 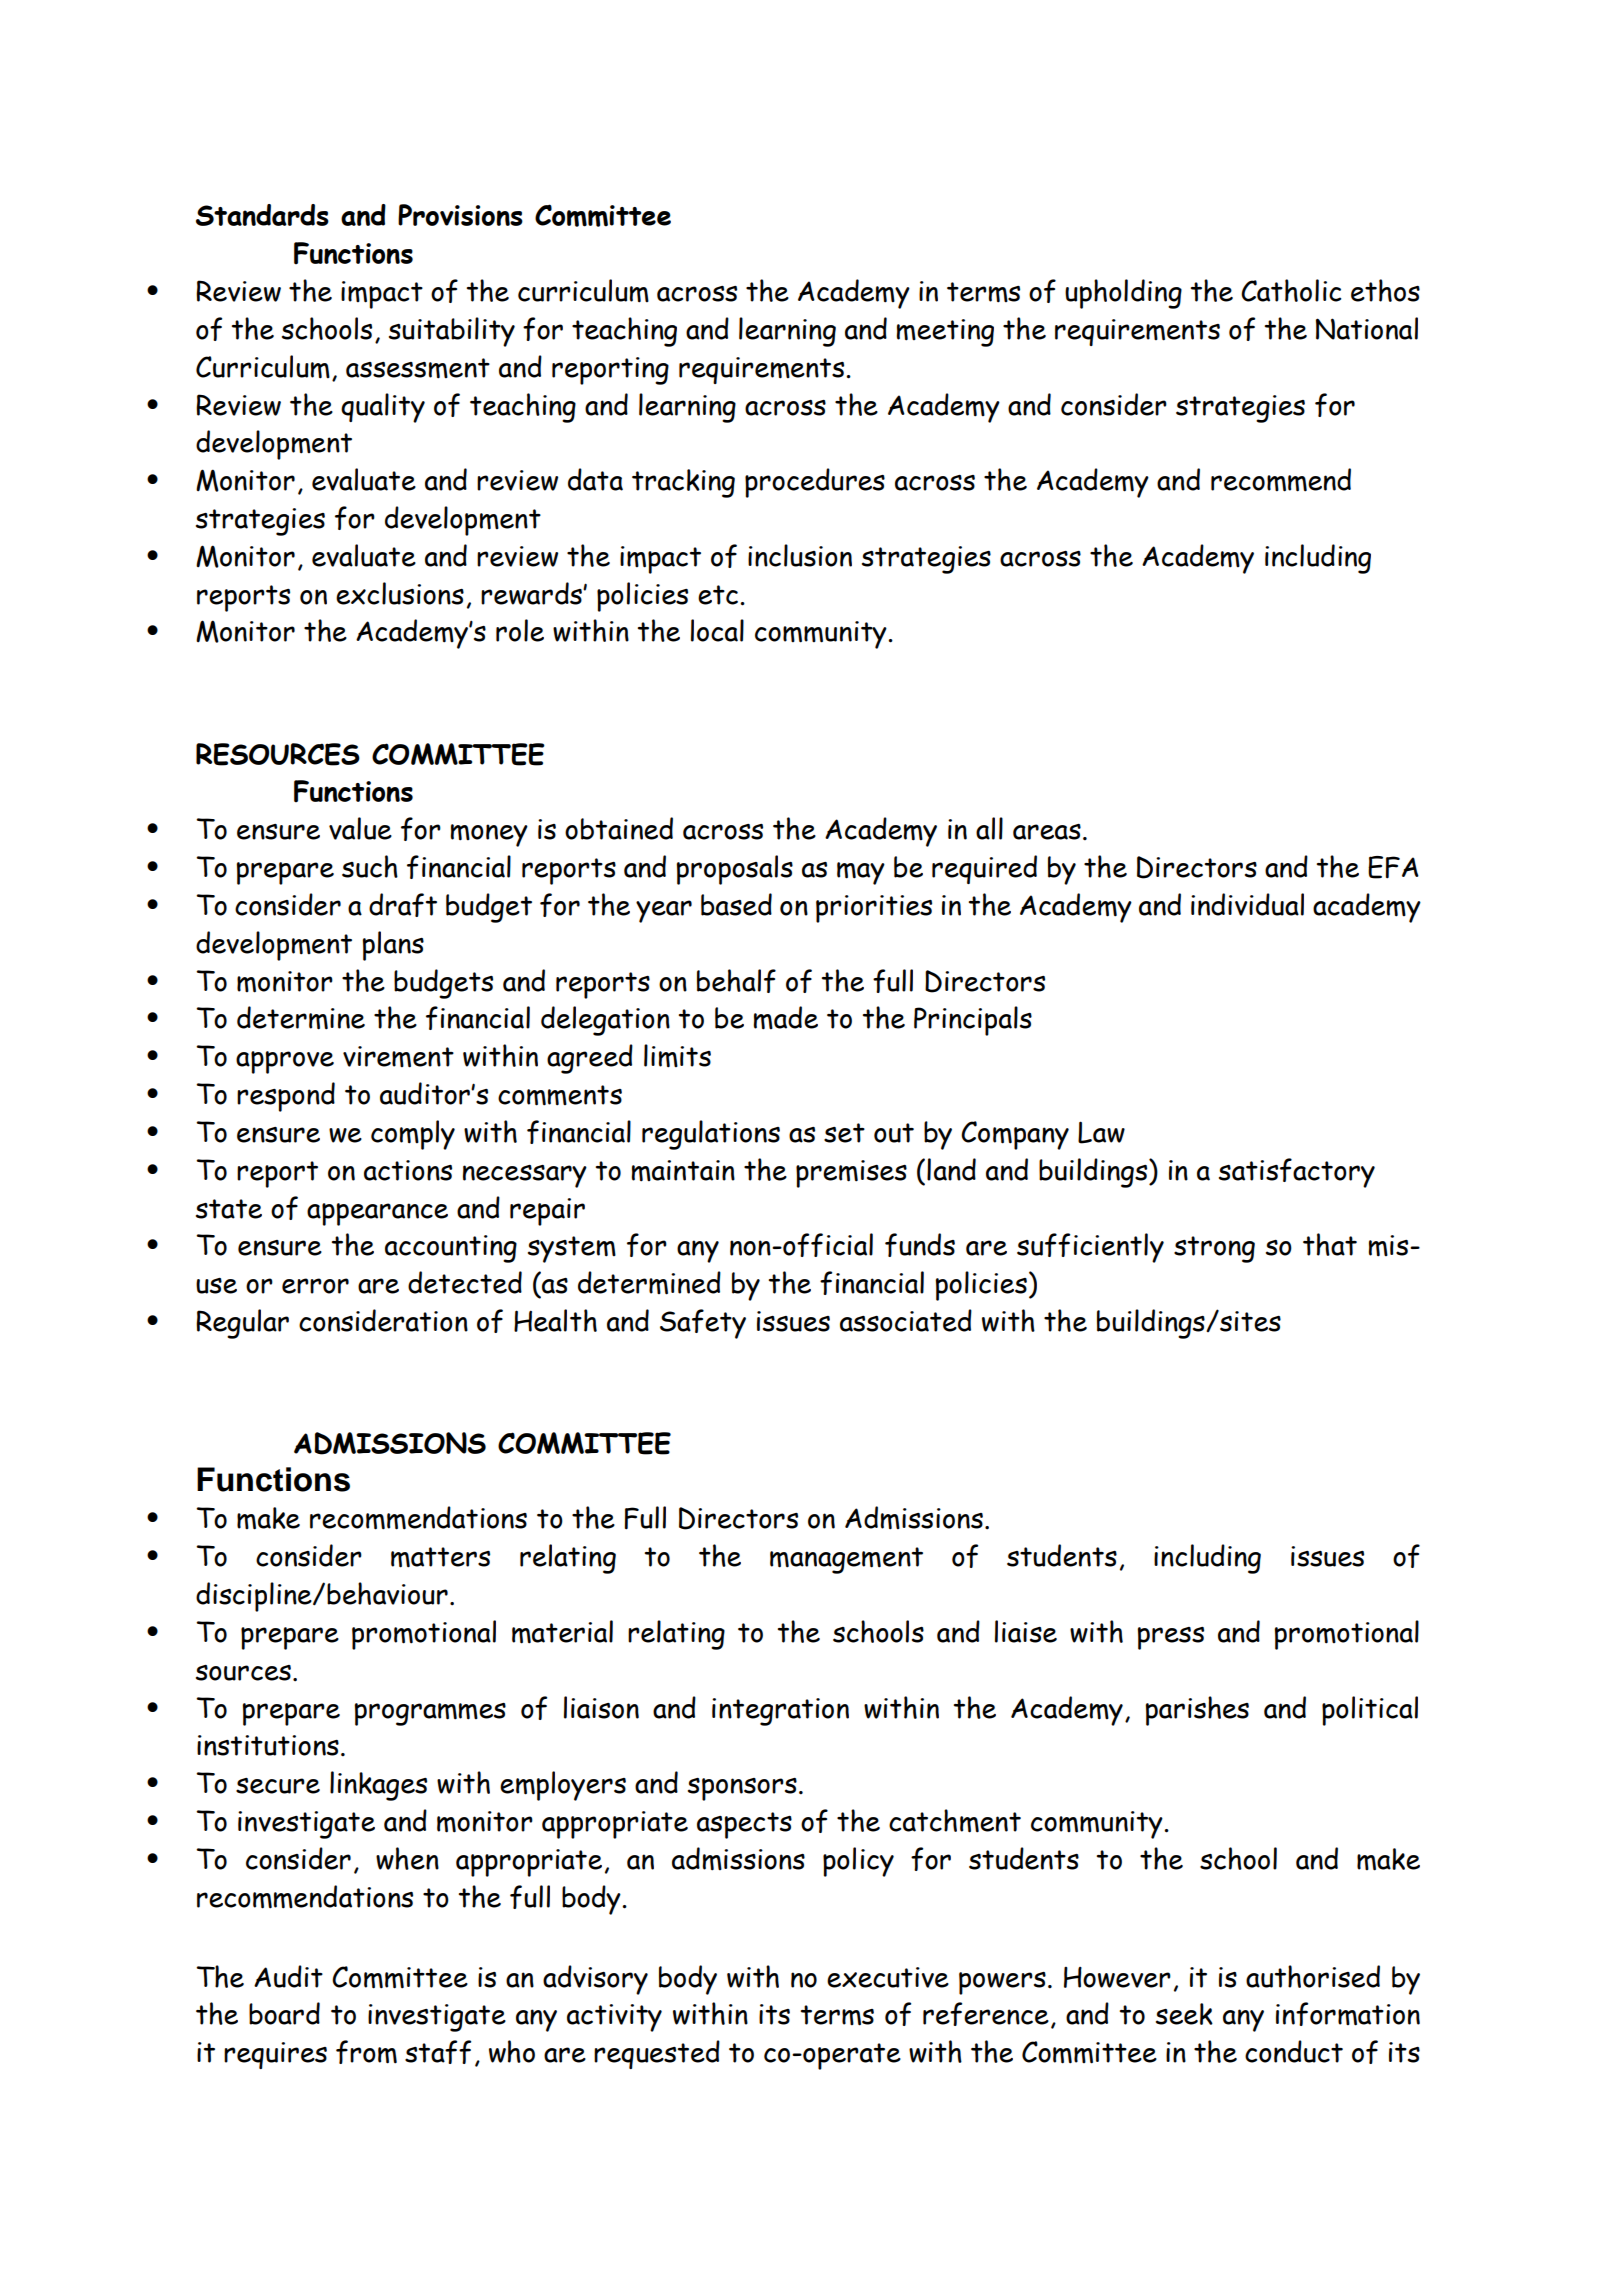 I want to click on meeting, so click(x=945, y=333).
